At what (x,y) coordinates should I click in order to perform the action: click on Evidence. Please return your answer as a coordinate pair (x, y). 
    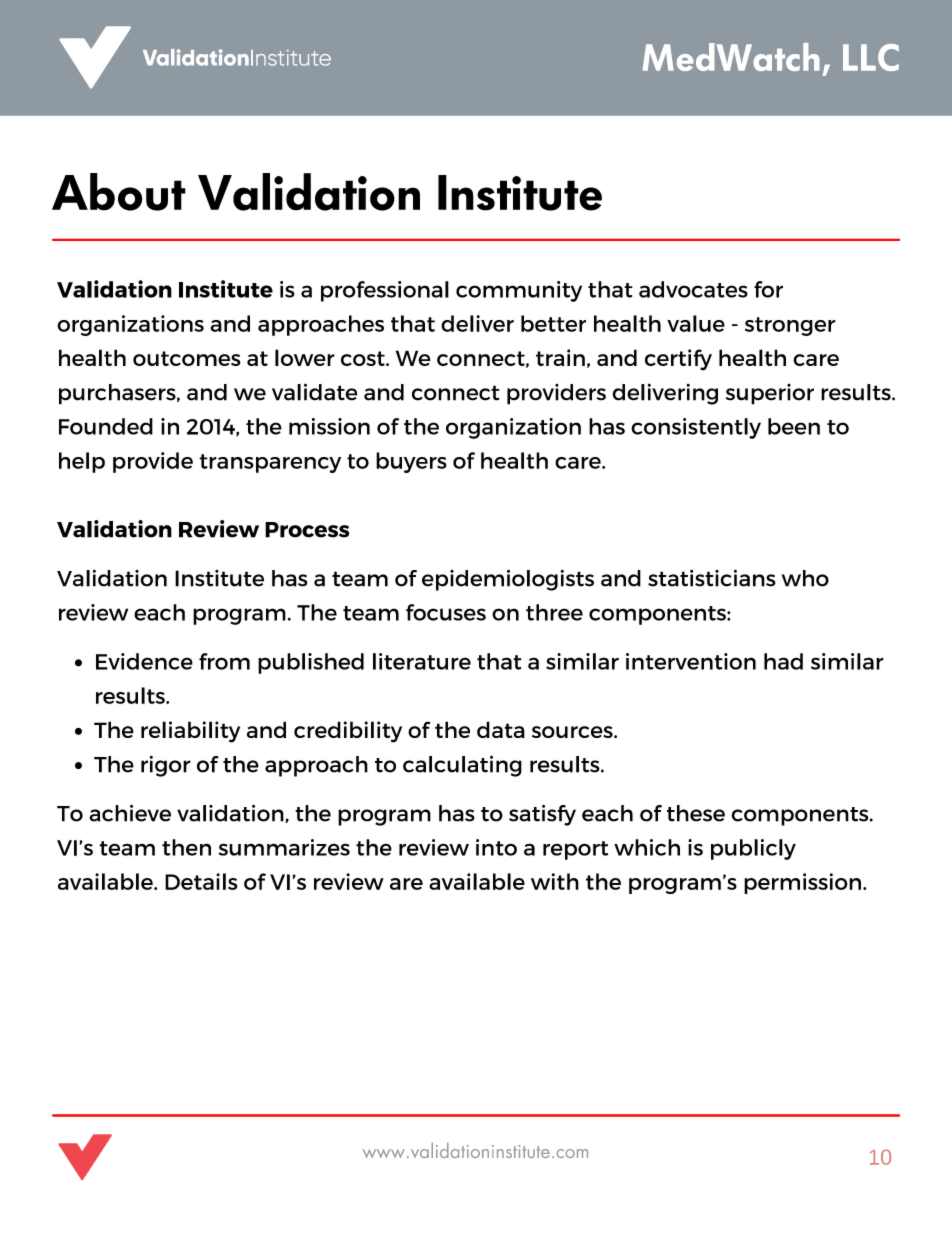
    Looking at the image, I should click on (144, 661).
